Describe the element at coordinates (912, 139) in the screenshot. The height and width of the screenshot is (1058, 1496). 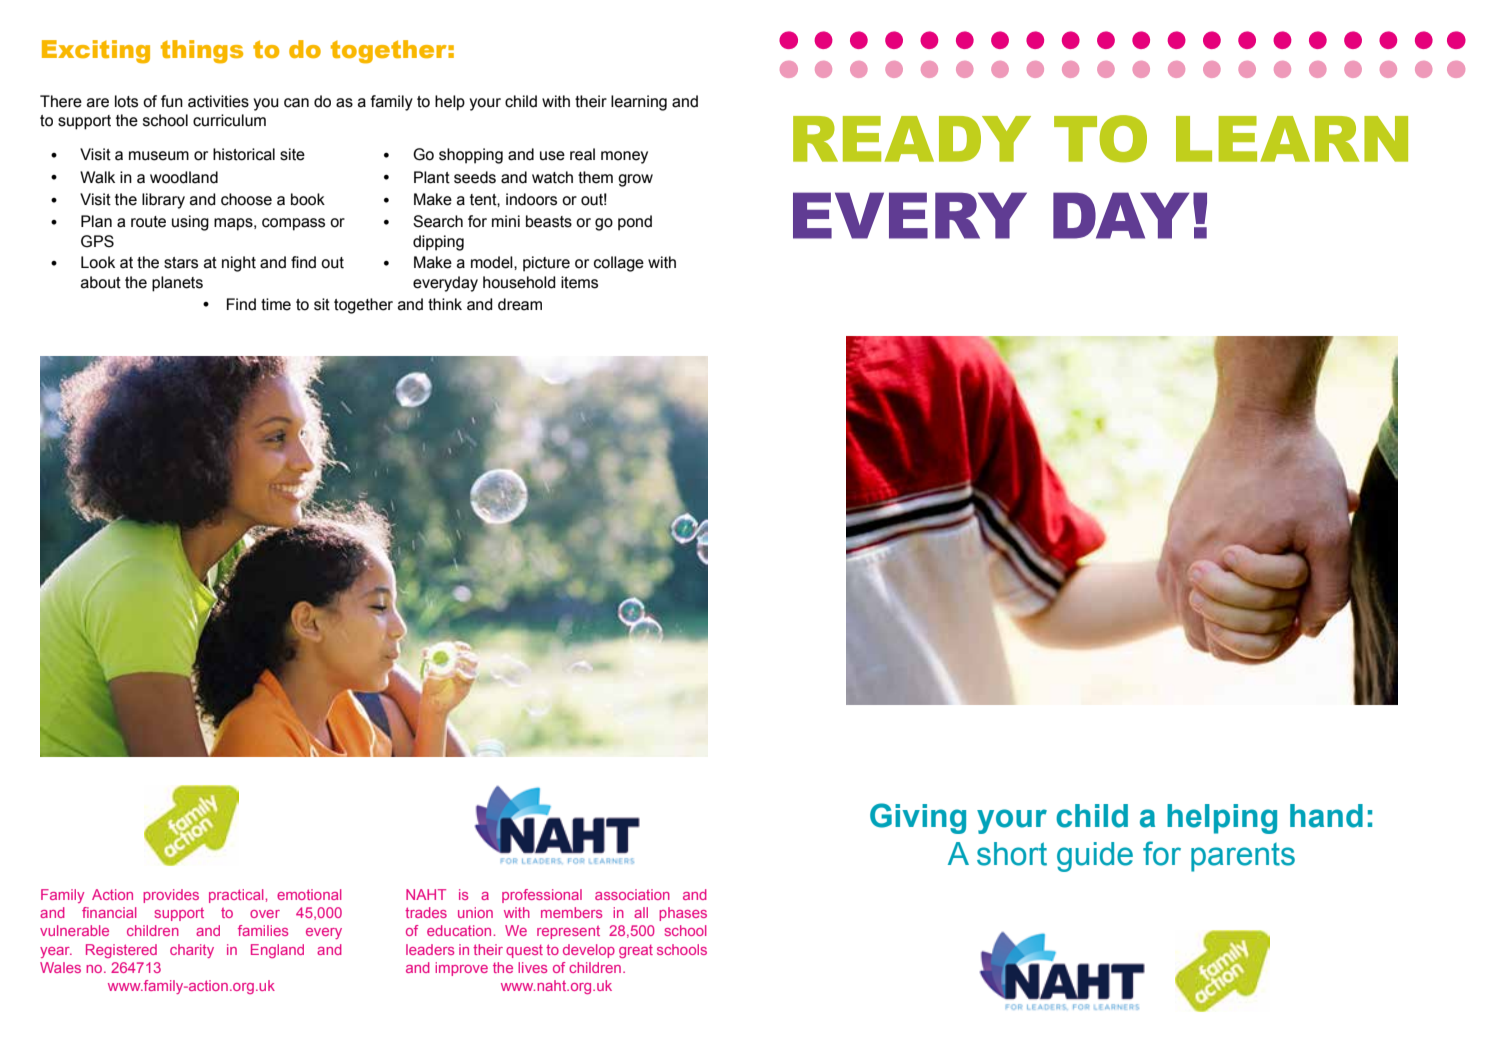
I see `READY` at that location.
